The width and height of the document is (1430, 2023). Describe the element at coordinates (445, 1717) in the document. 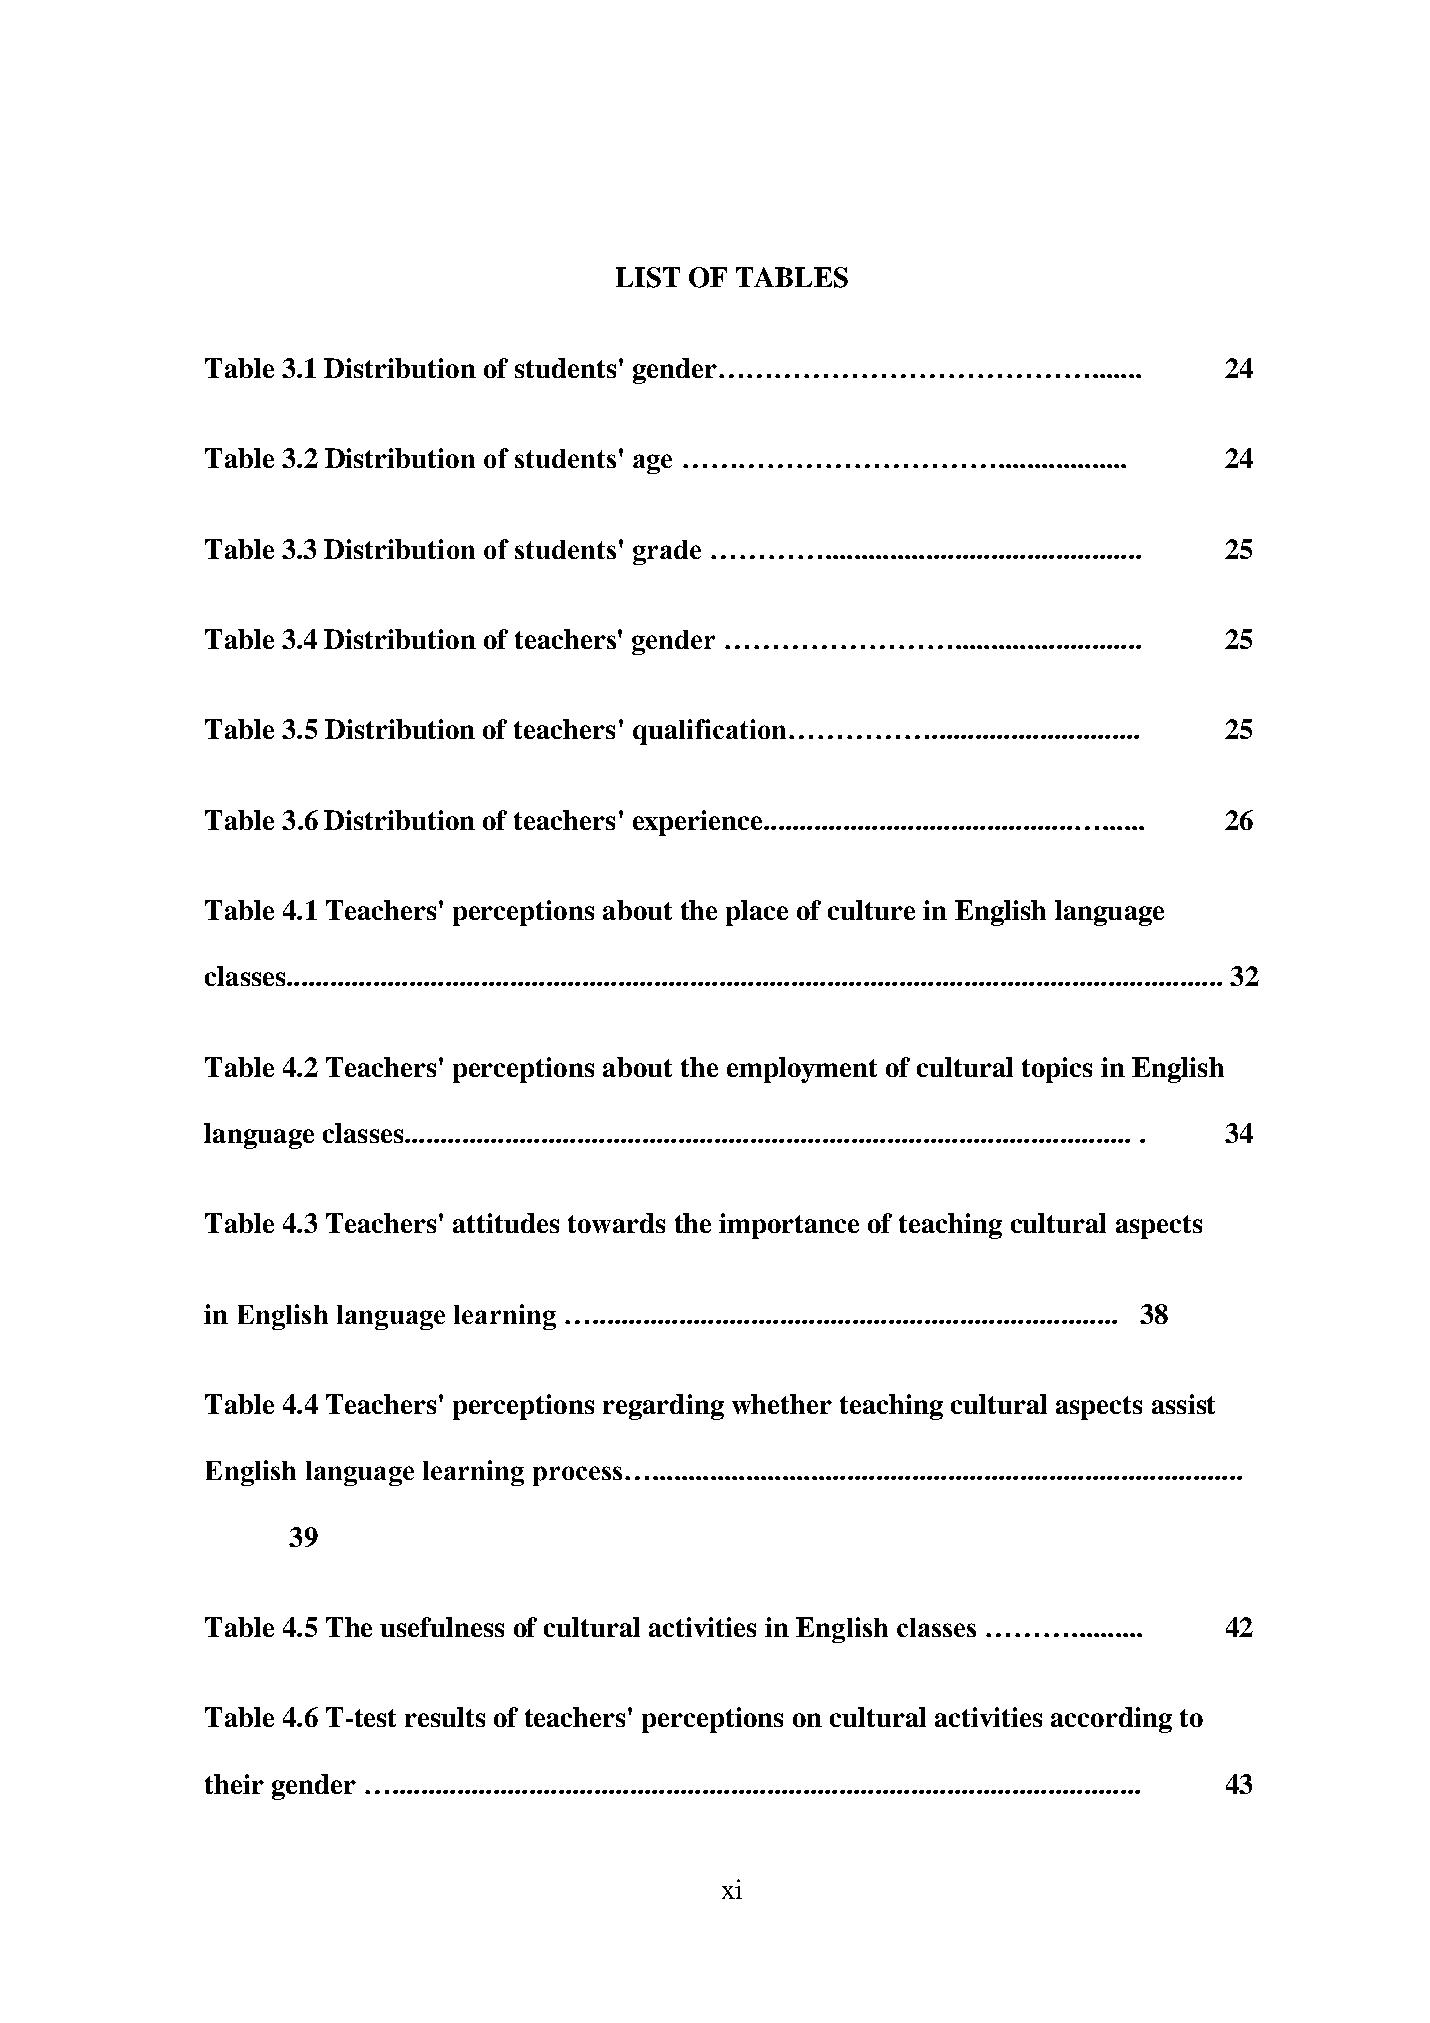

I see `results` at that location.
